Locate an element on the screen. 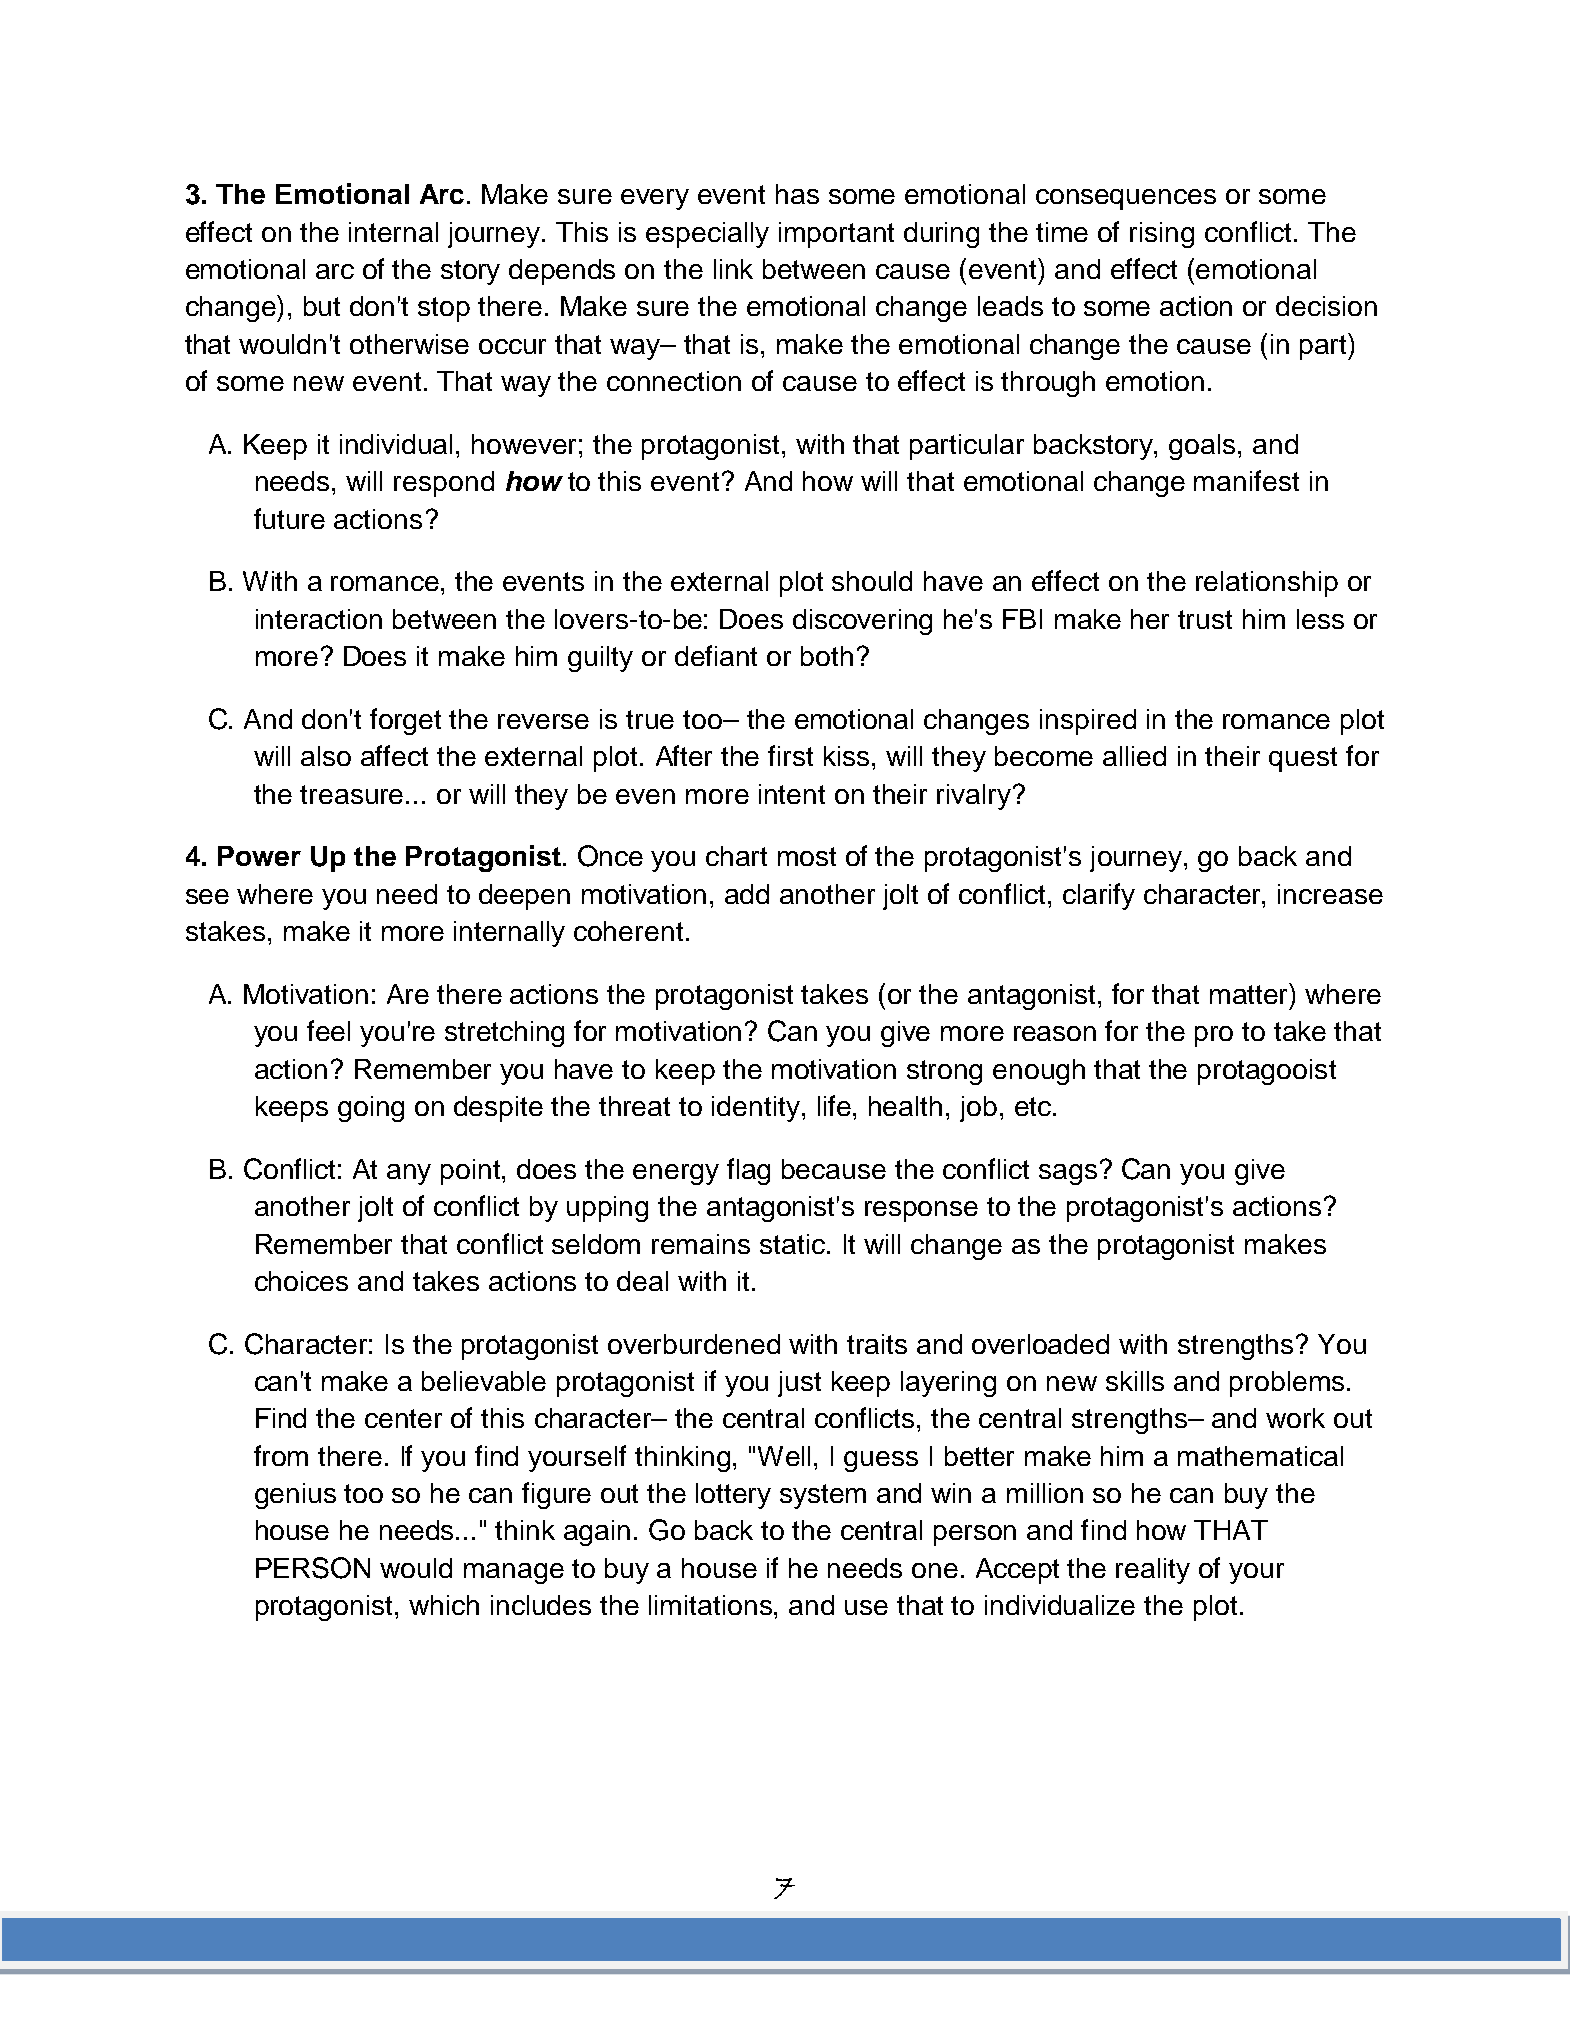  Power is located at coordinates (259, 856).
